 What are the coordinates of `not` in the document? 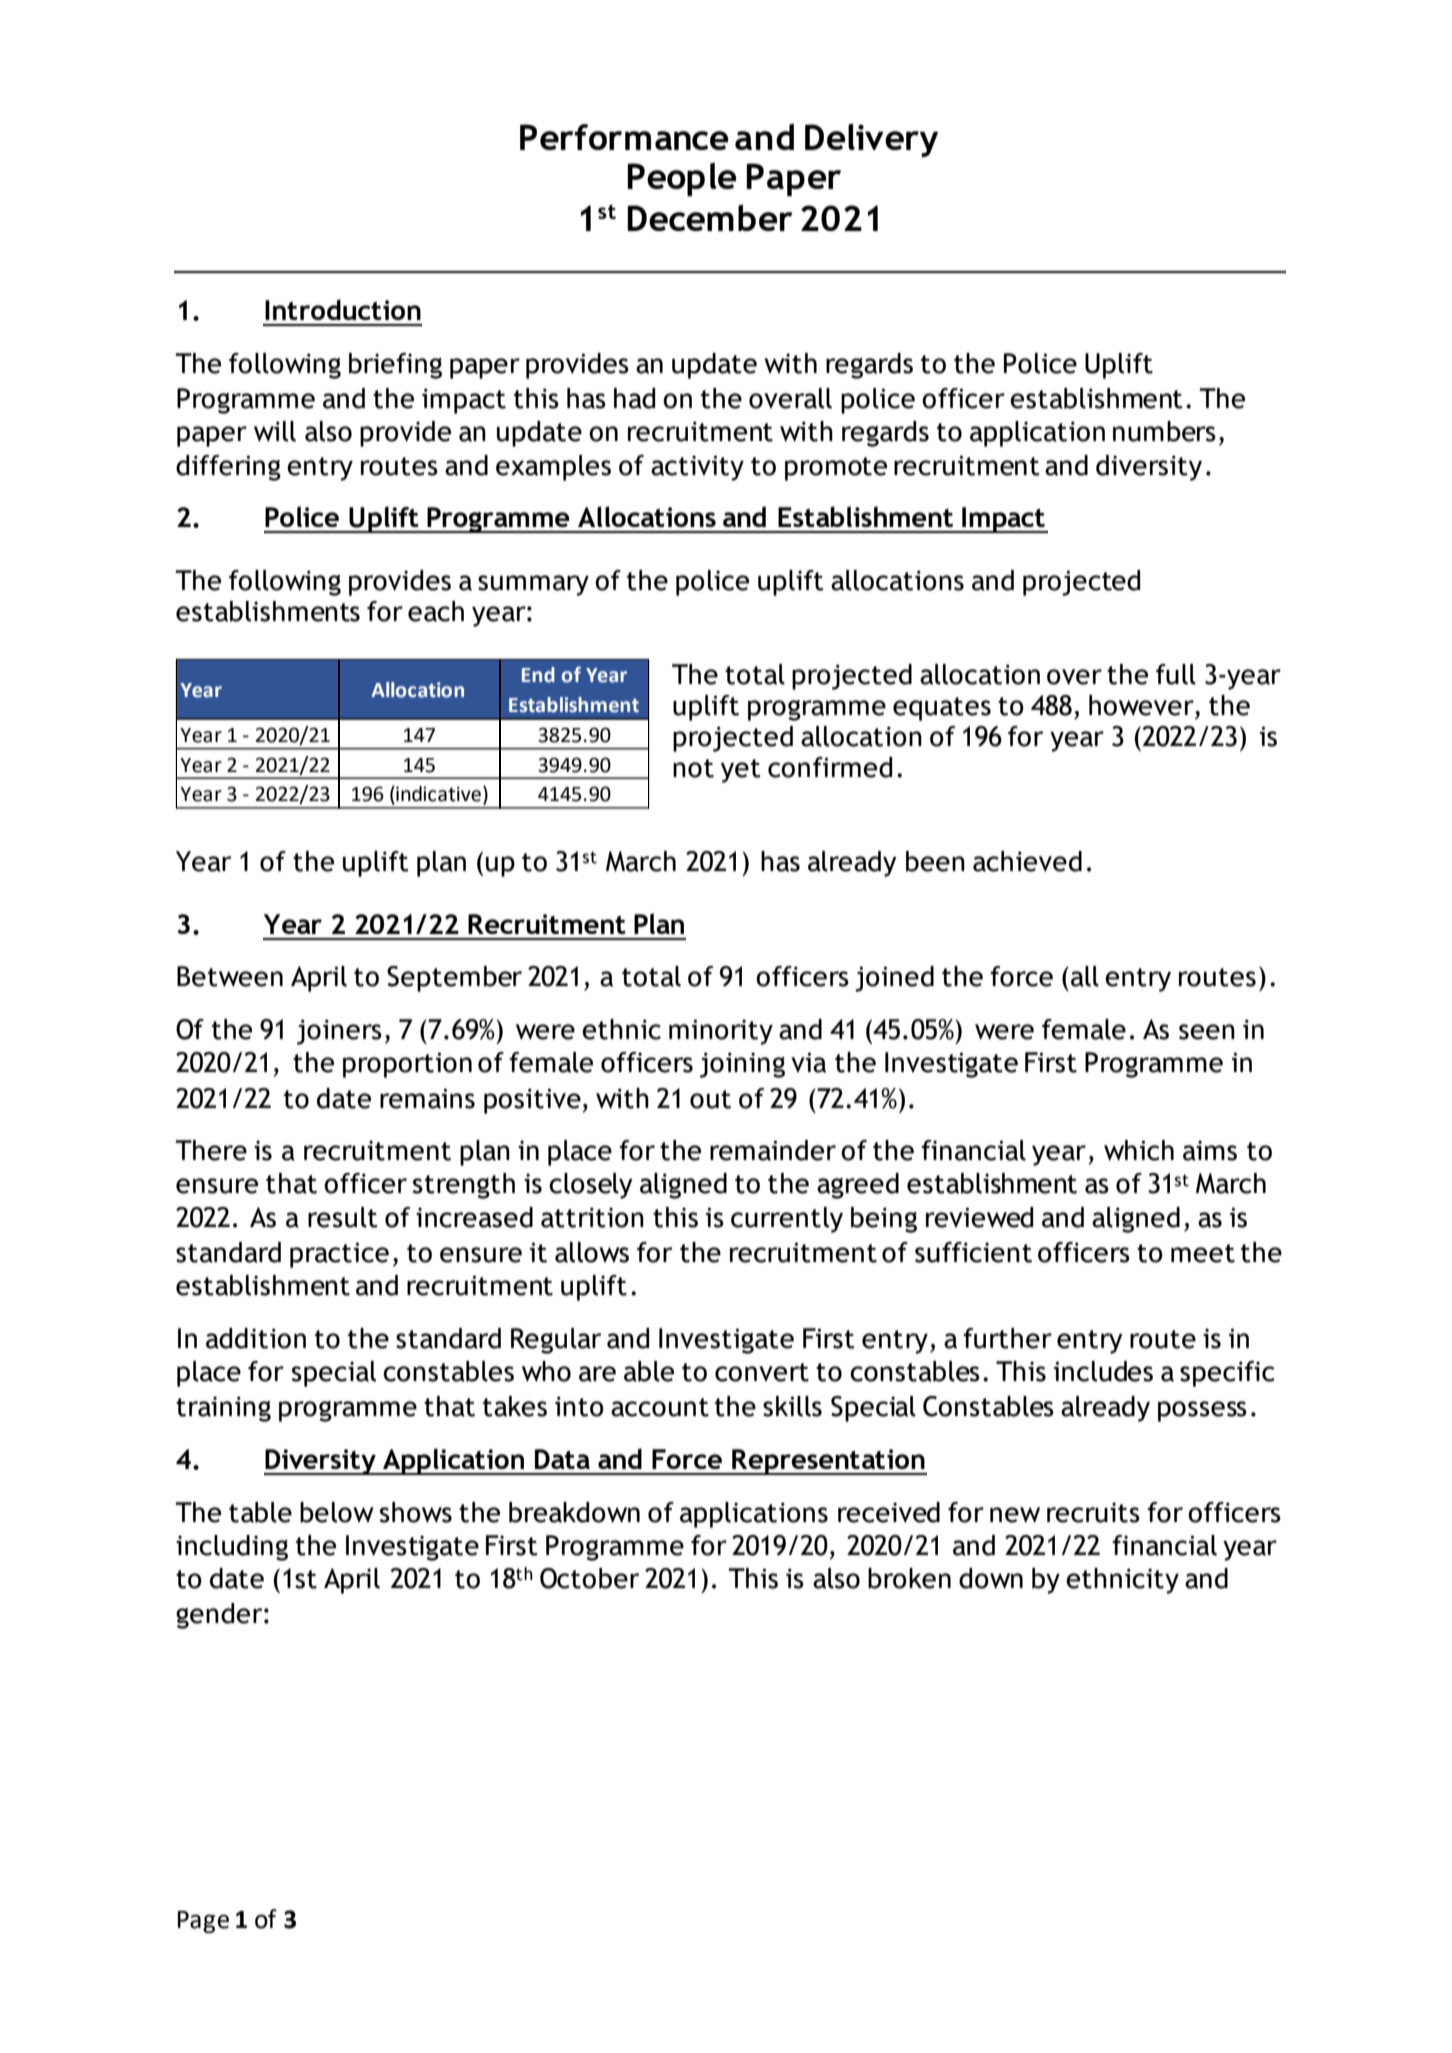 It's located at (693, 768).
